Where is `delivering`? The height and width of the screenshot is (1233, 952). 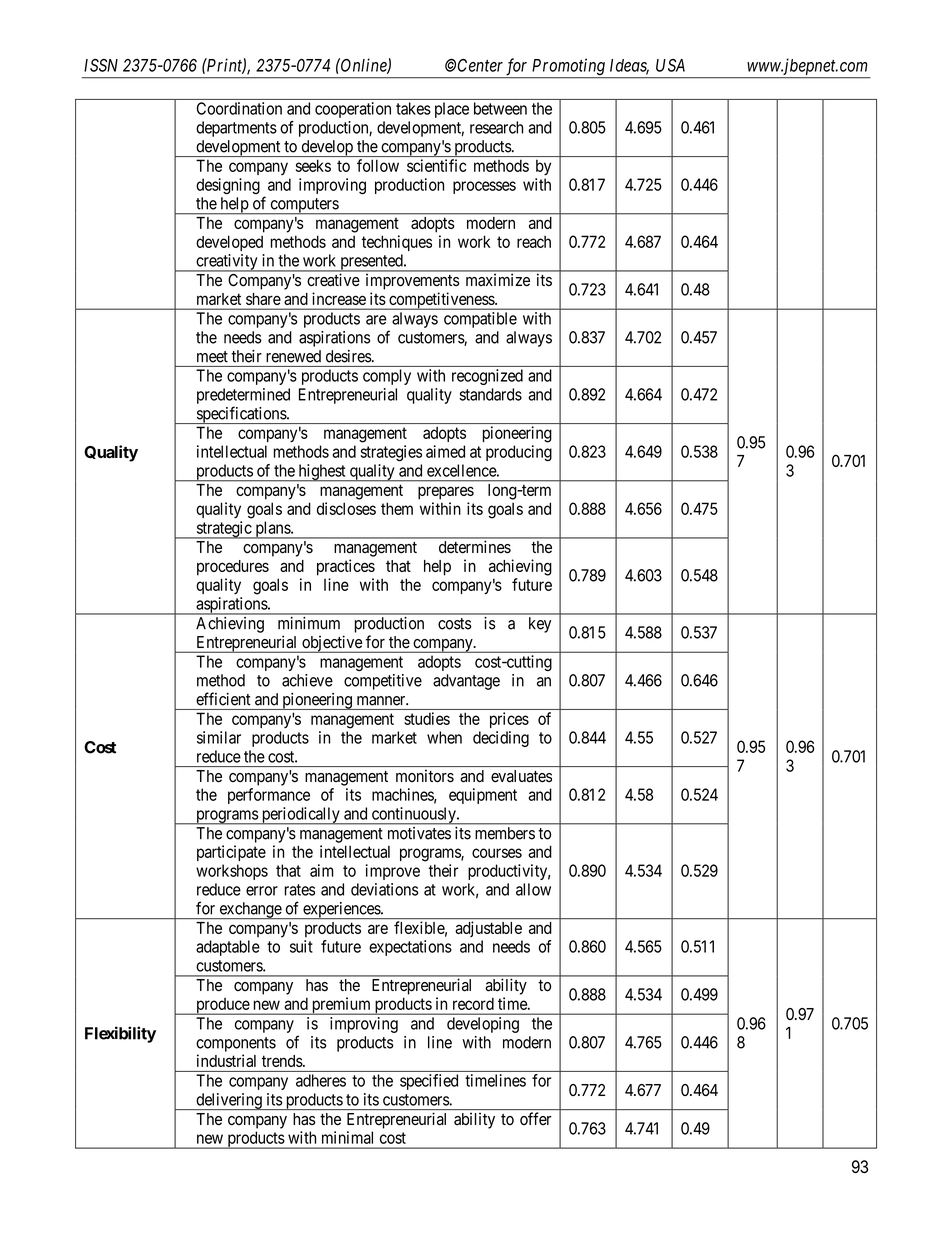 delivering is located at coordinates (229, 1101).
